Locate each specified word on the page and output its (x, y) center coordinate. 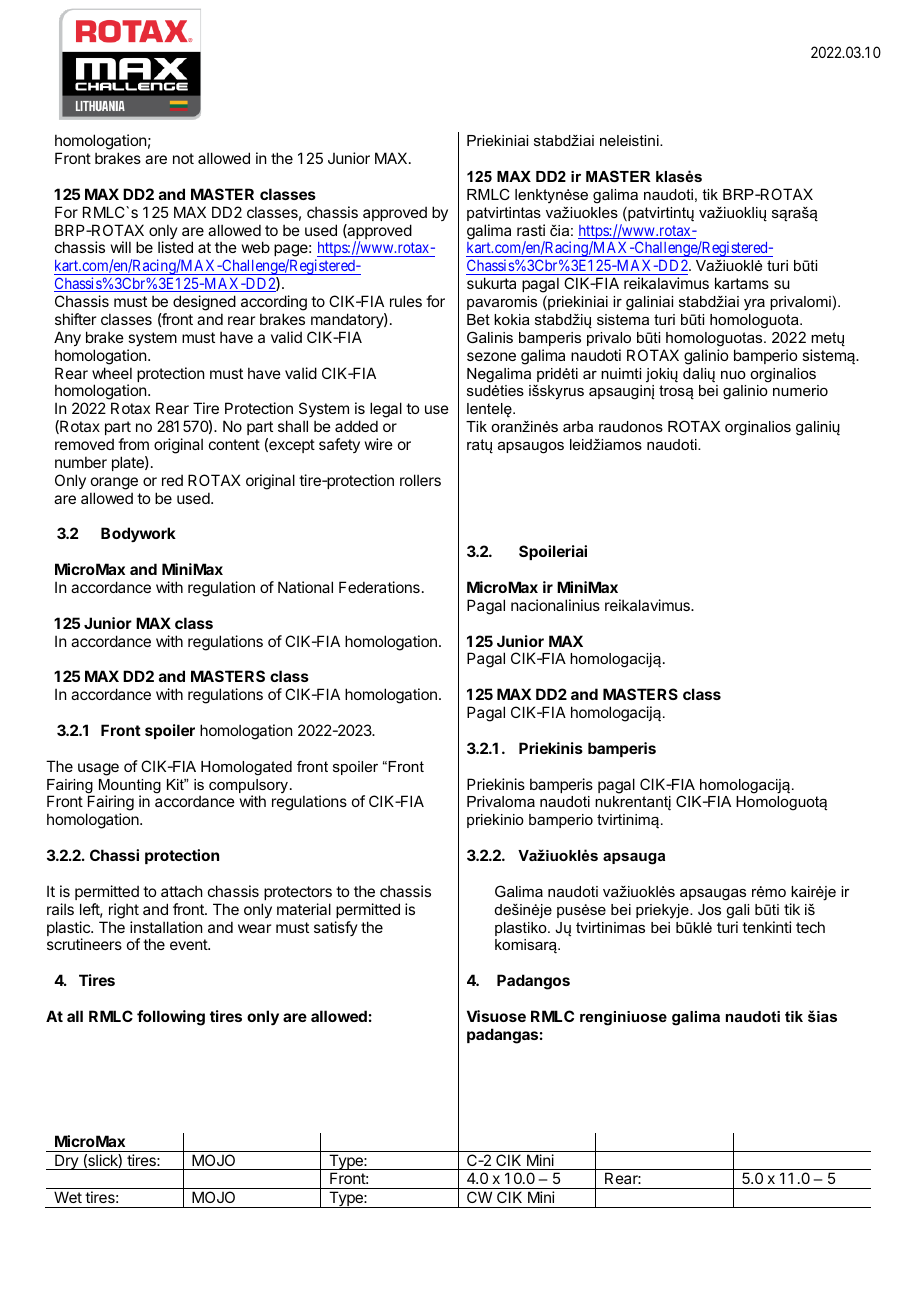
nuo (733, 375)
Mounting (130, 787)
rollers (420, 480)
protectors (298, 893)
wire (379, 444)
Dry (66, 1162)
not (183, 158)
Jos (709, 909)
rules (406, 301)
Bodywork (138, 534)
